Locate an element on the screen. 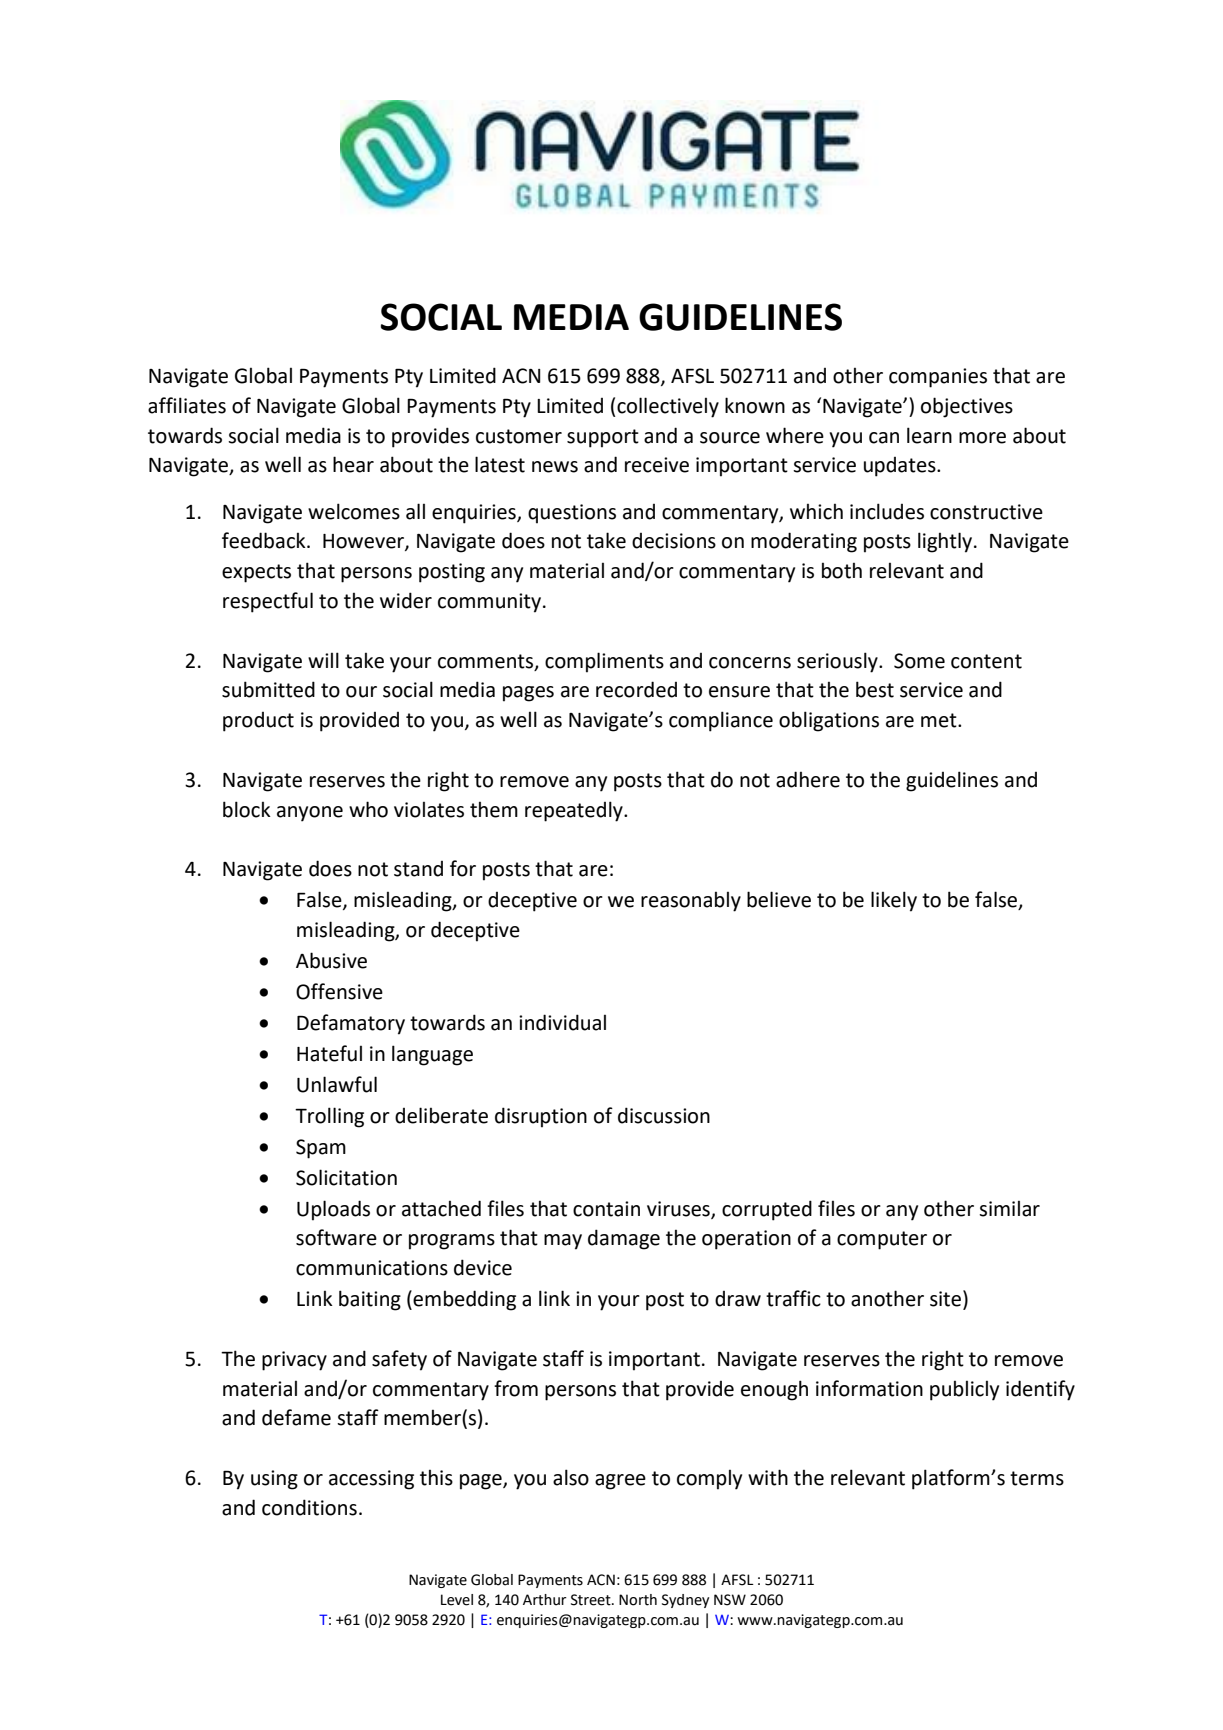 The image size is (1223, 1730). conditions is located at coordinates (309, 1507).
